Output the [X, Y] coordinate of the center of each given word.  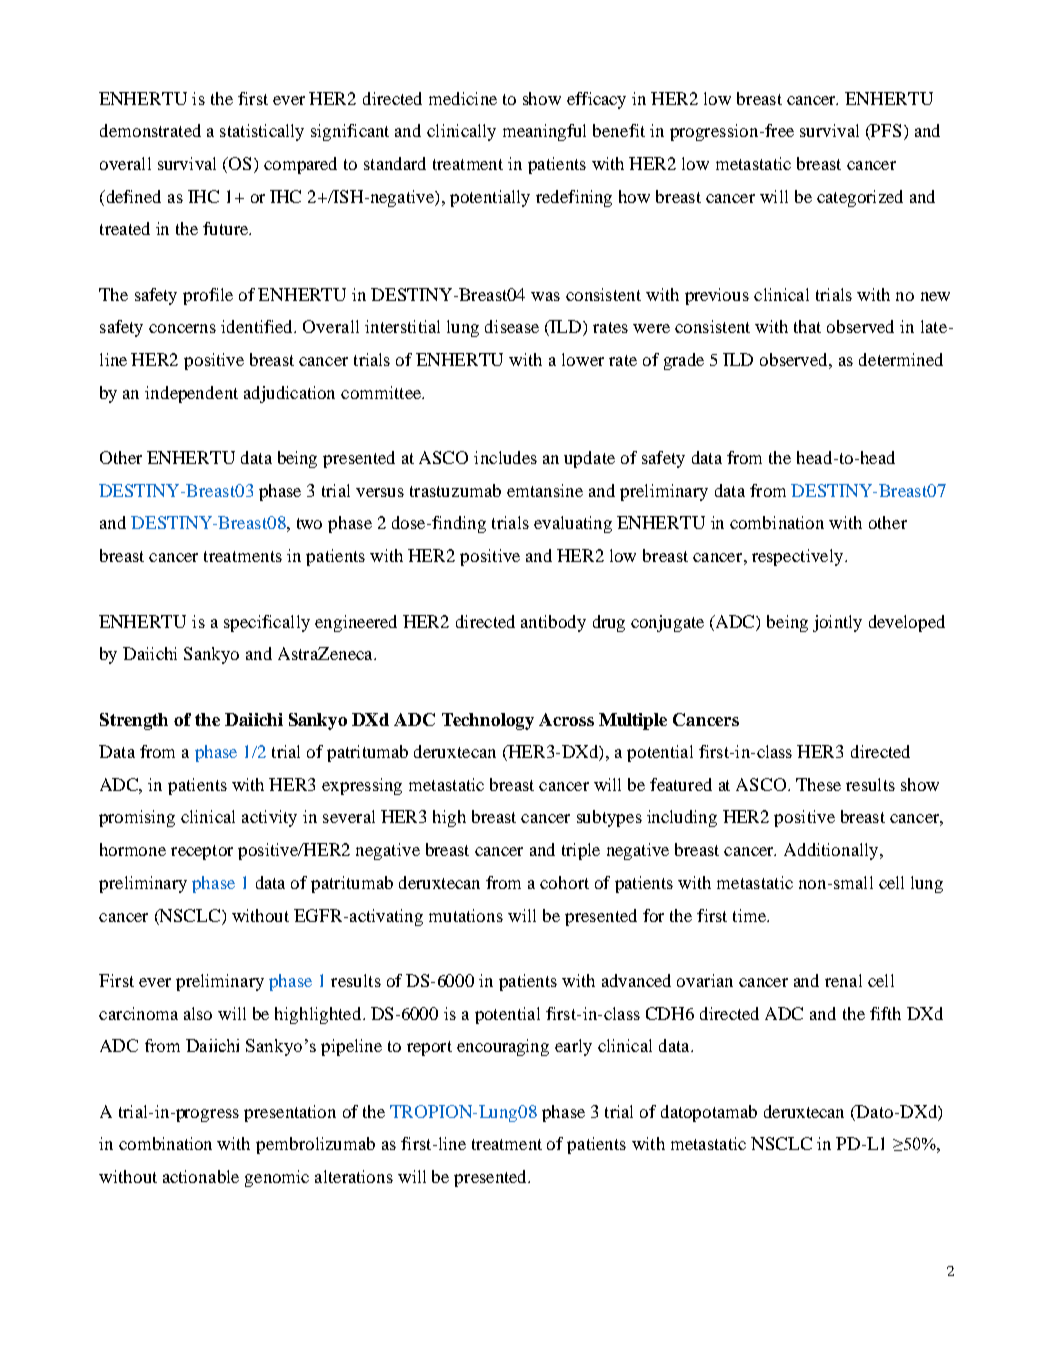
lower [583, 359]
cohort [564, 882]
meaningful [544, 132]
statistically [262, 132]
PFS [885, 132]
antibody [553, 623]
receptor [202, 852]
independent [191, 394]
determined [901, 359]
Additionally [832, 851]
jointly [837, 623]
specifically [267, 623]
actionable [201, 1176]
